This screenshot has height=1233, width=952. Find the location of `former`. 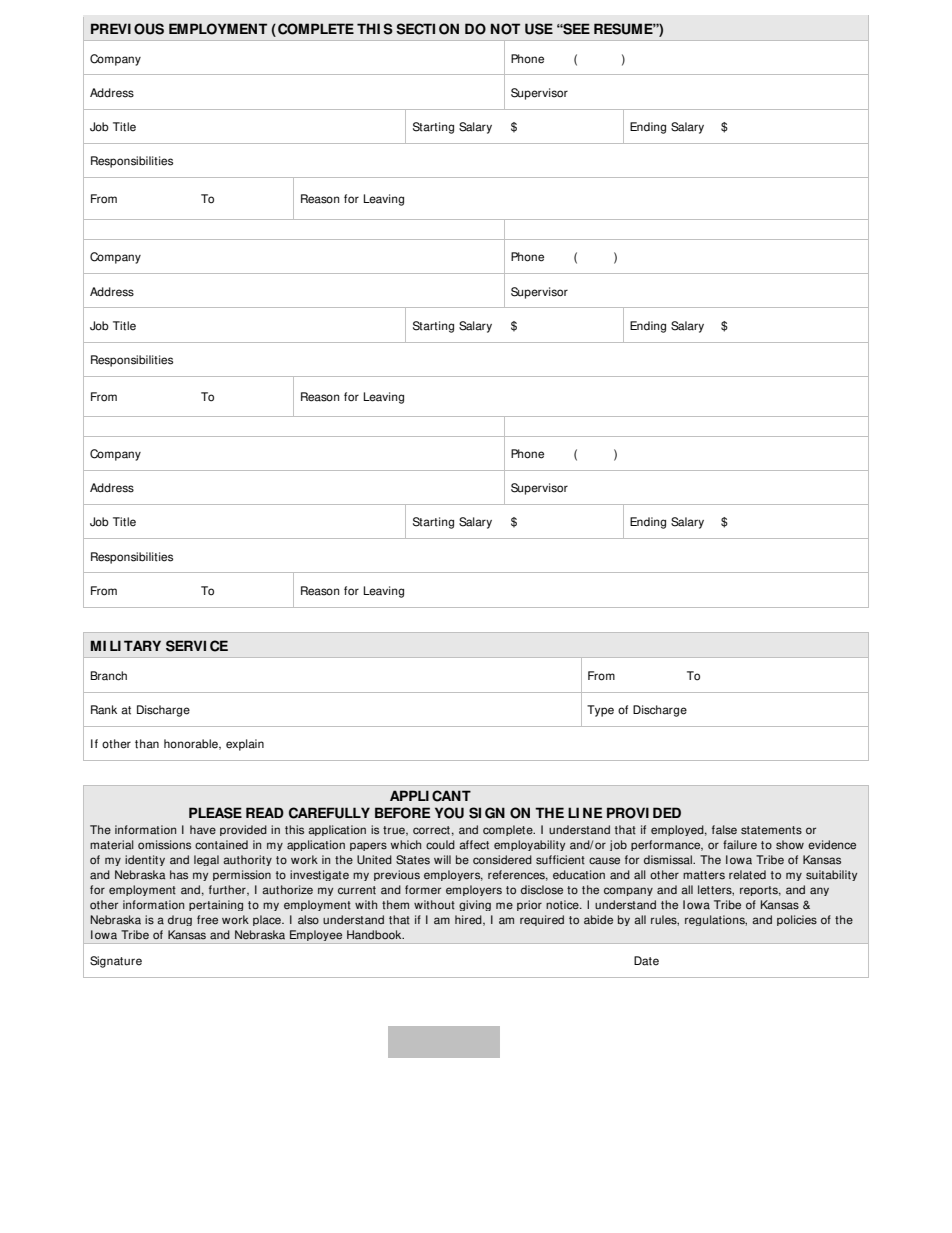

former is located at coordinates (423, 890).
